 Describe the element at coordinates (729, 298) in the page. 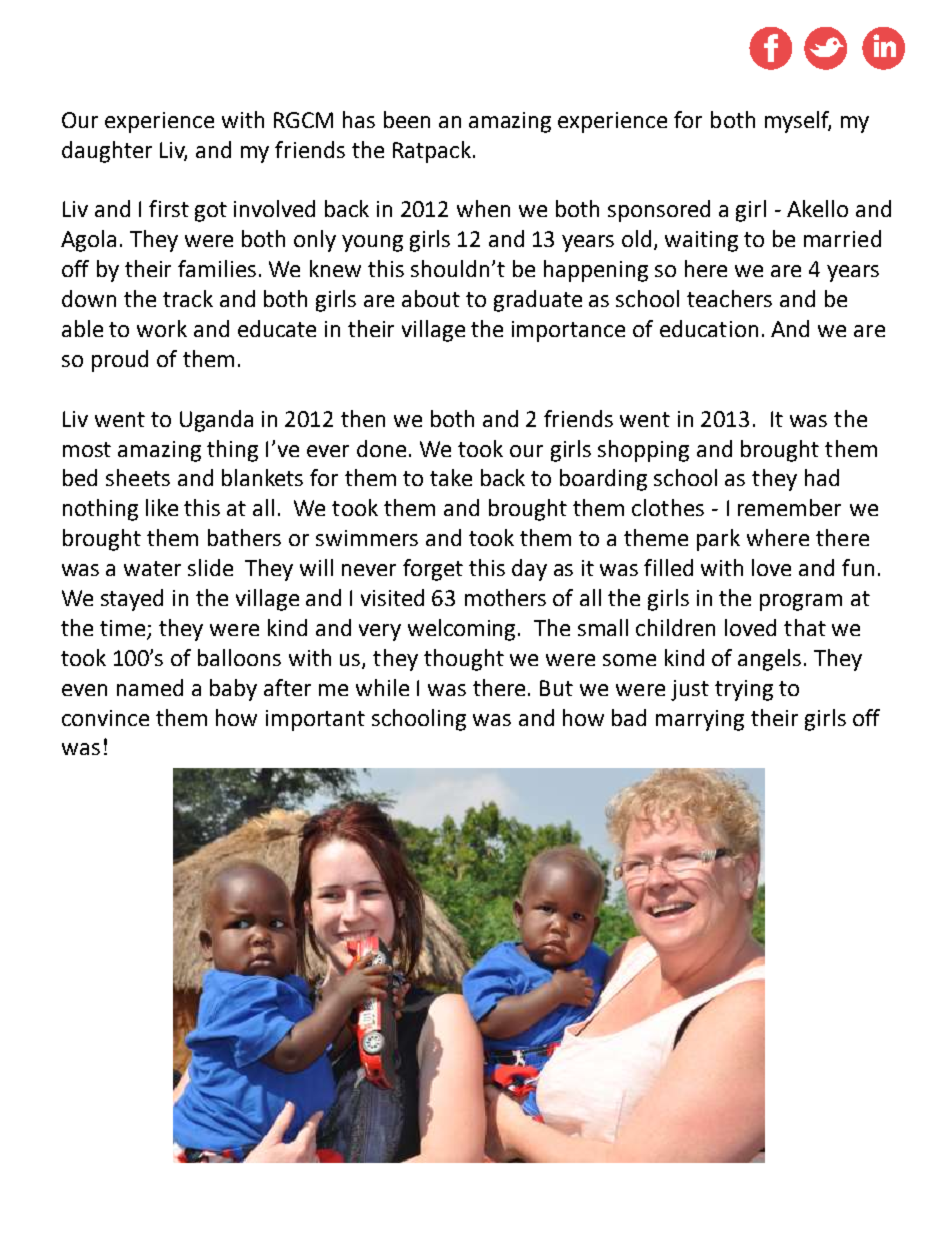

I see `teachers` at that location.
